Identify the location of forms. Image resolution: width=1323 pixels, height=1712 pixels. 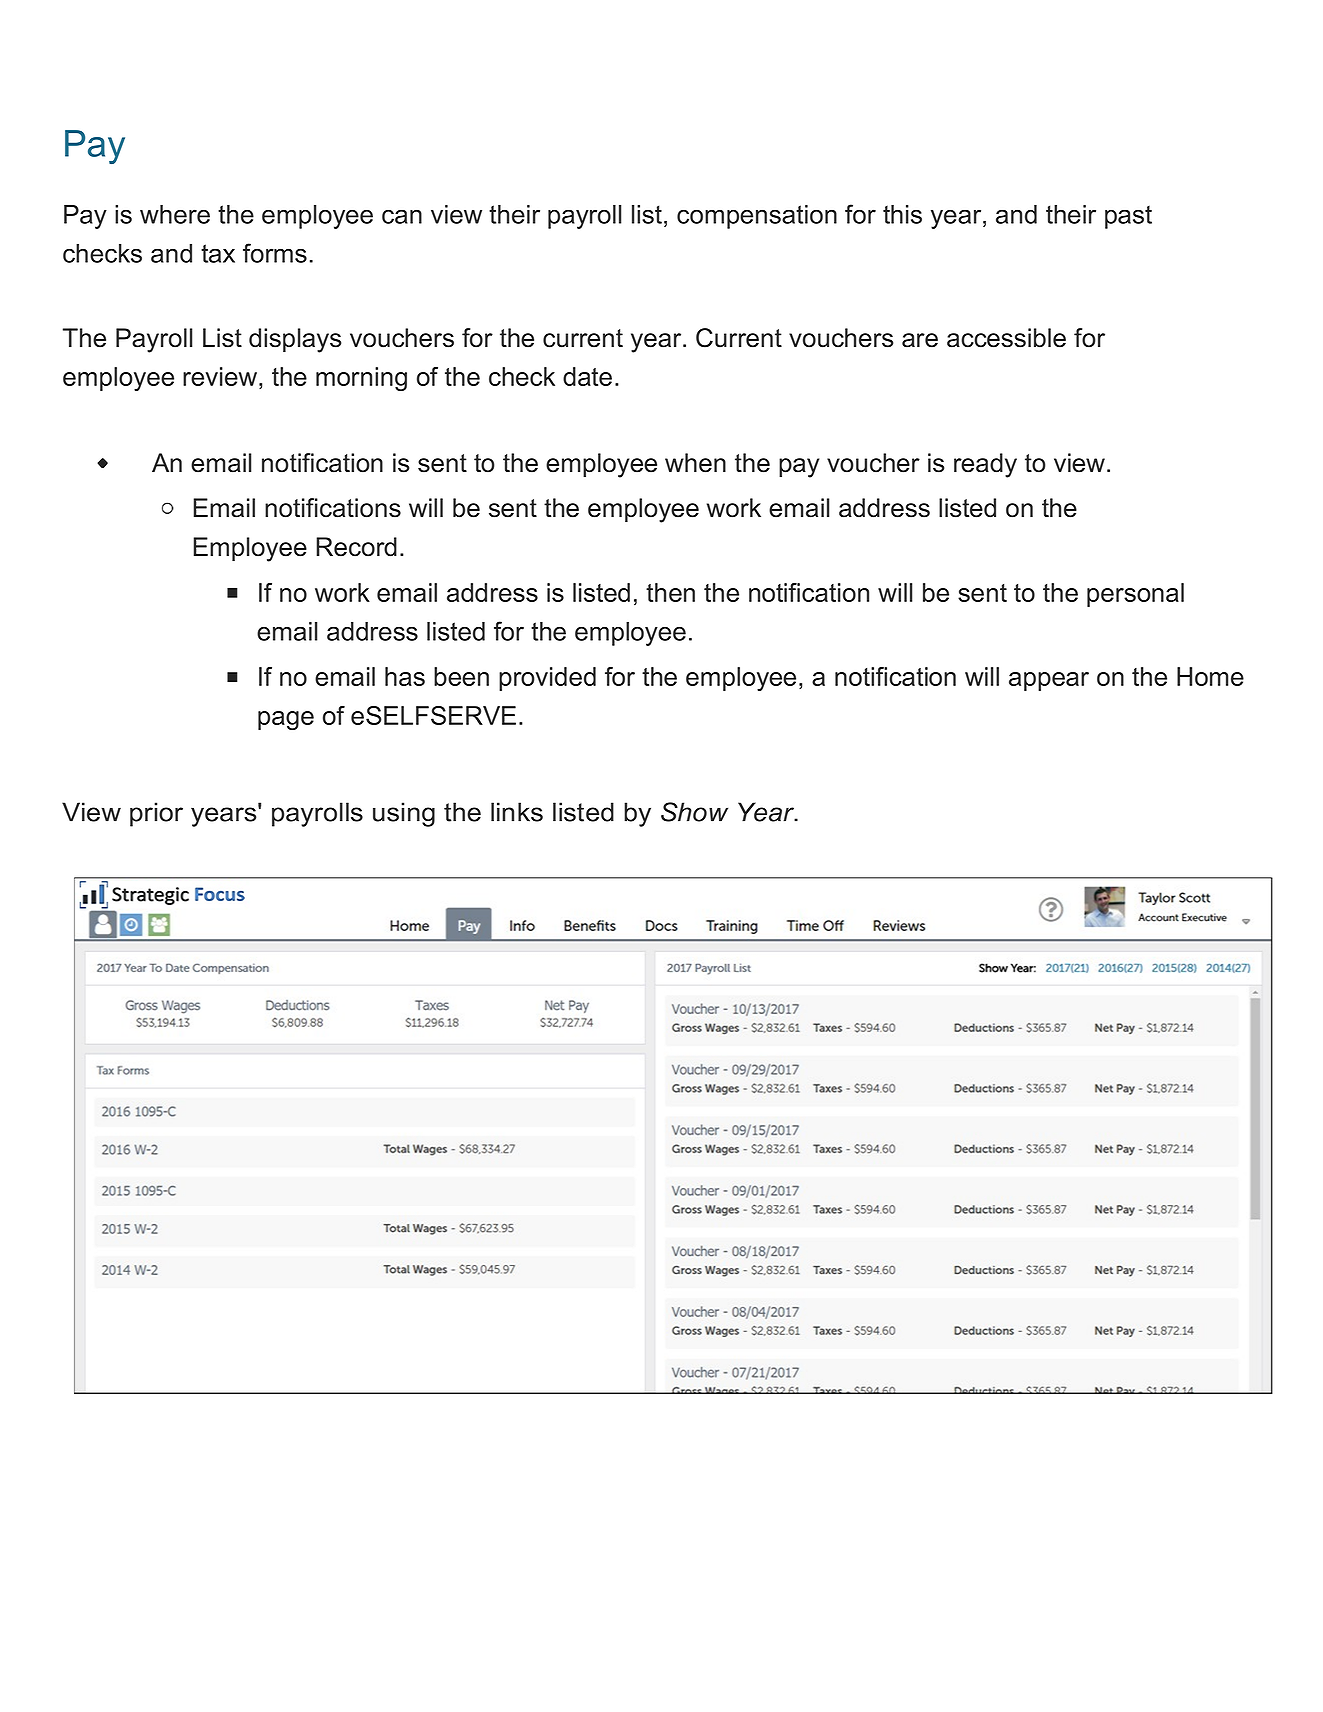
(275, 253).
